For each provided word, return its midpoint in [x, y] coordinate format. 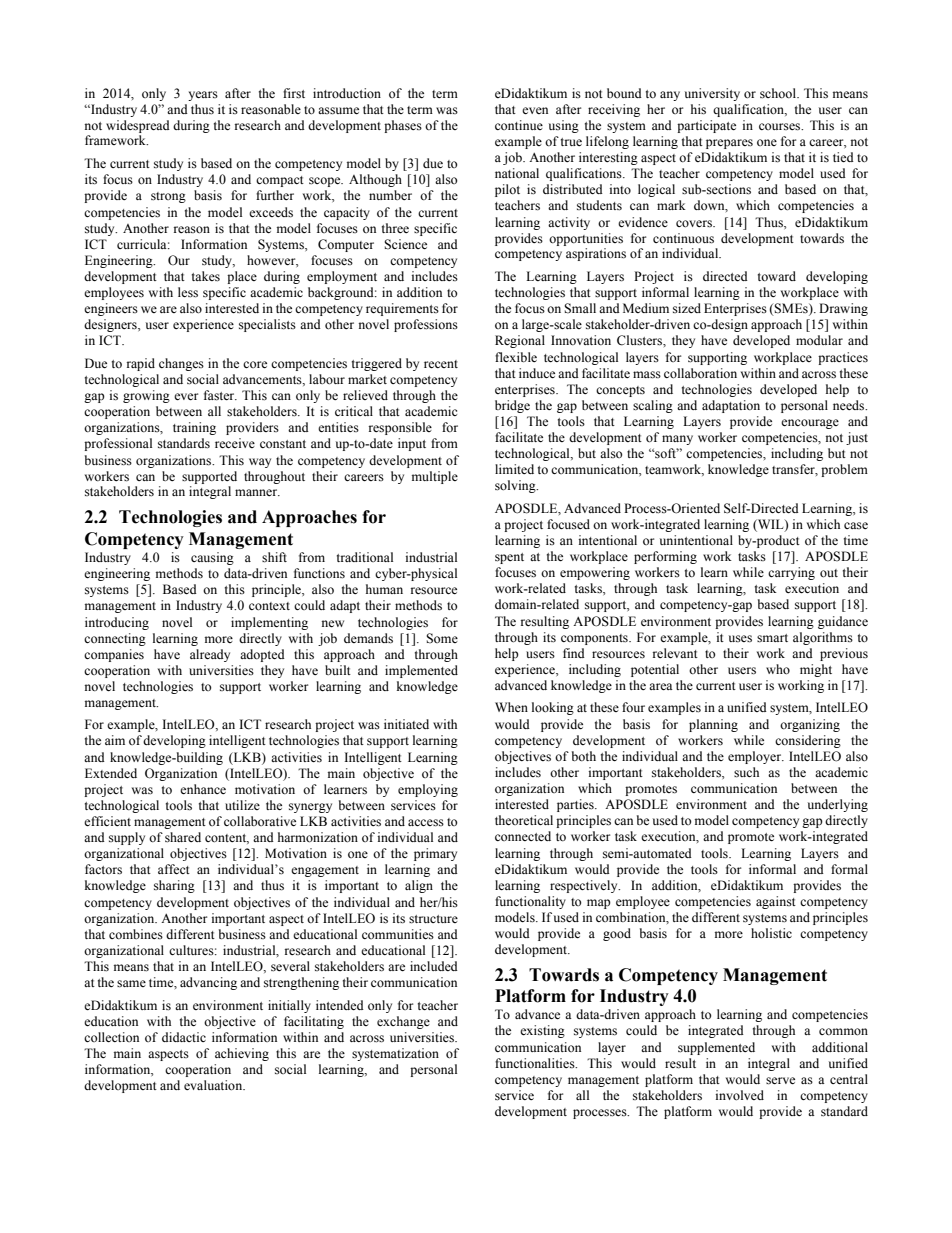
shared [183, 837]
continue [519, 125]
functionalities [536, 1063]
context [269, 606]
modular [819, 340]
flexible [516, 357]
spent [509, 558]
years [203, 96]
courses [781, 127]
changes [181, 364]
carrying [791, 573]
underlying [838, 805]
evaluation [214, 1085]
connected [523, 836]
